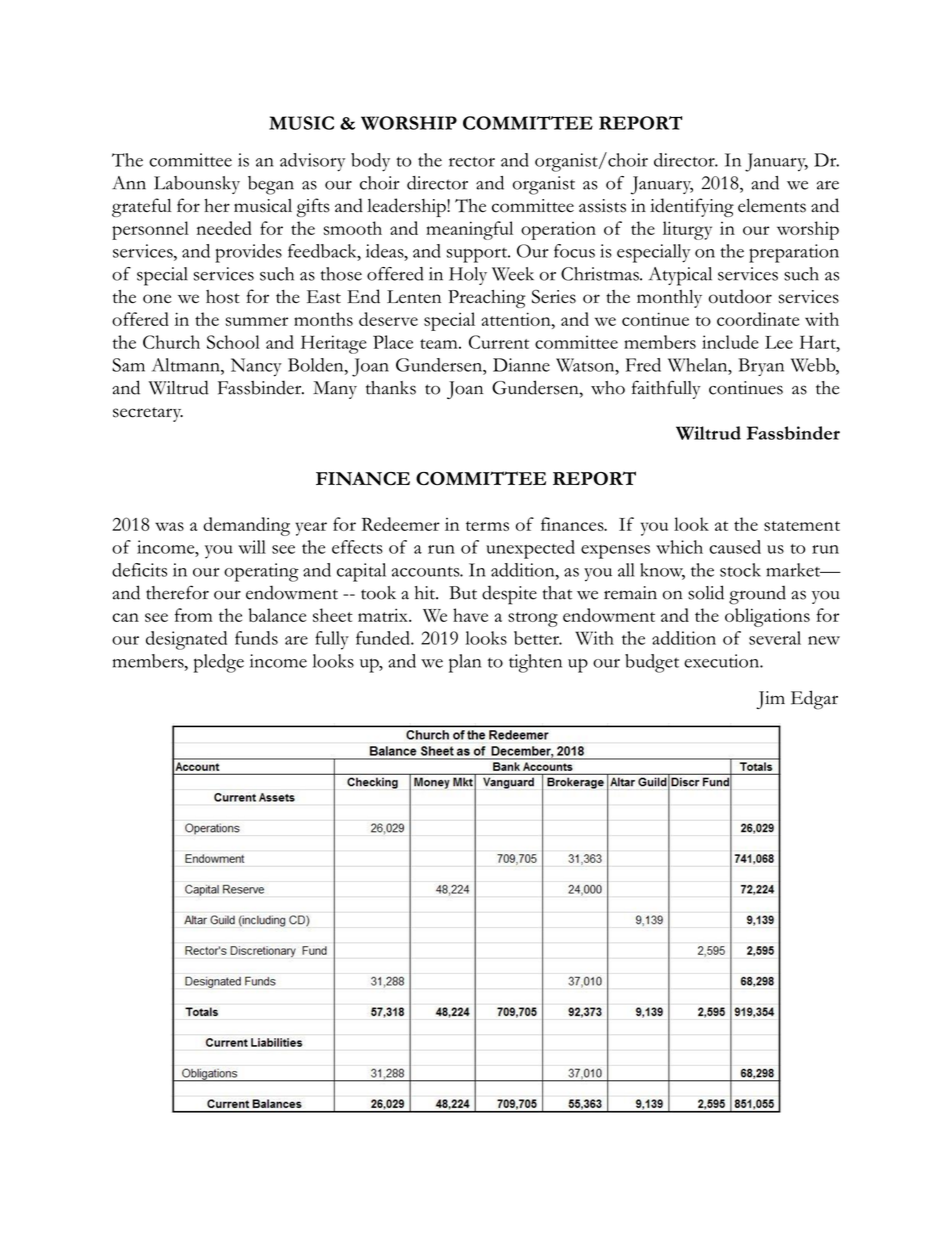 Image resolution: width=952 pixels, height=1233 pixels. I want to click on secretary, so click(148, 414).
